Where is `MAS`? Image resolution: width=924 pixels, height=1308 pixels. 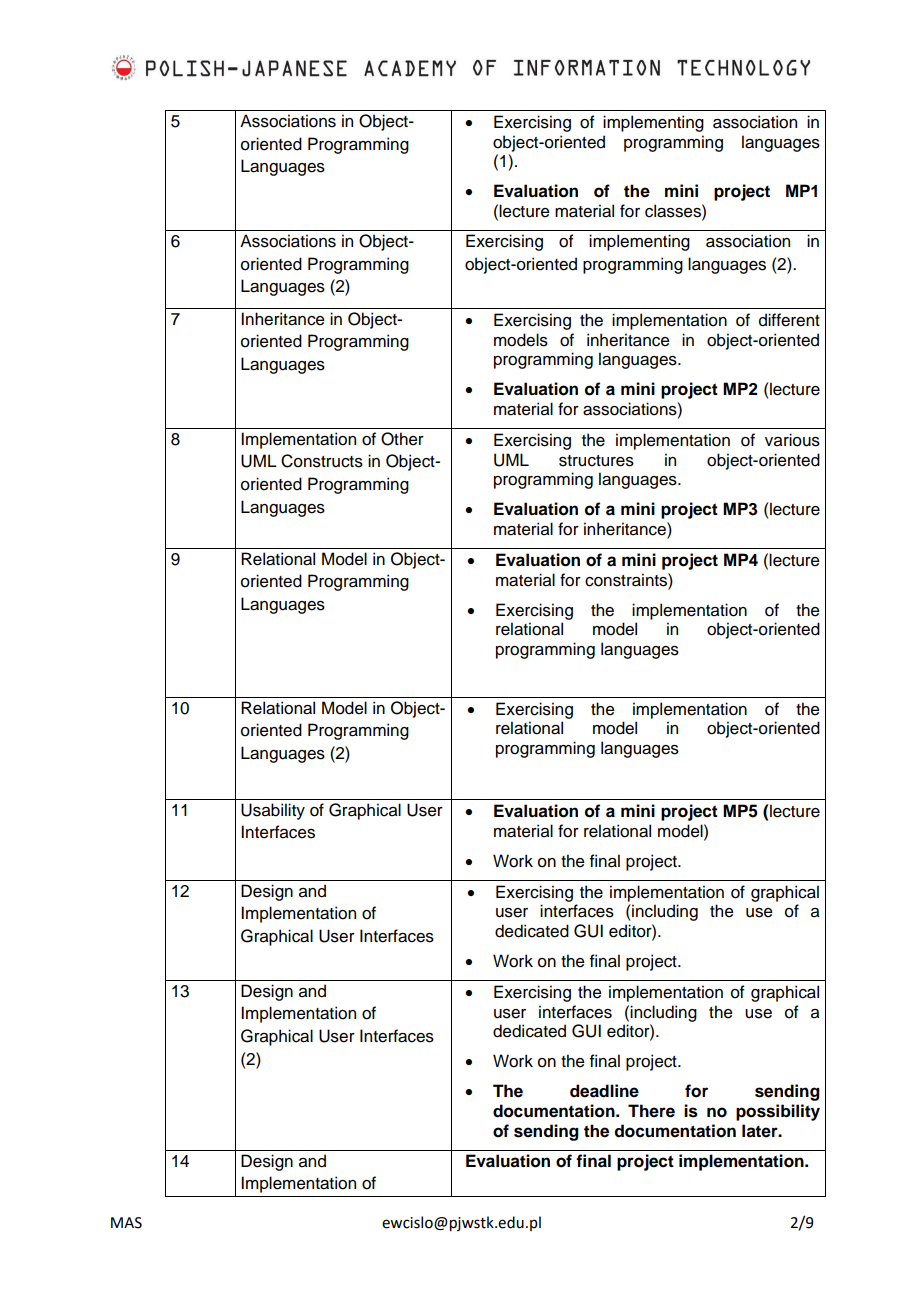 MAS is located at coordinates (126, 1223).
